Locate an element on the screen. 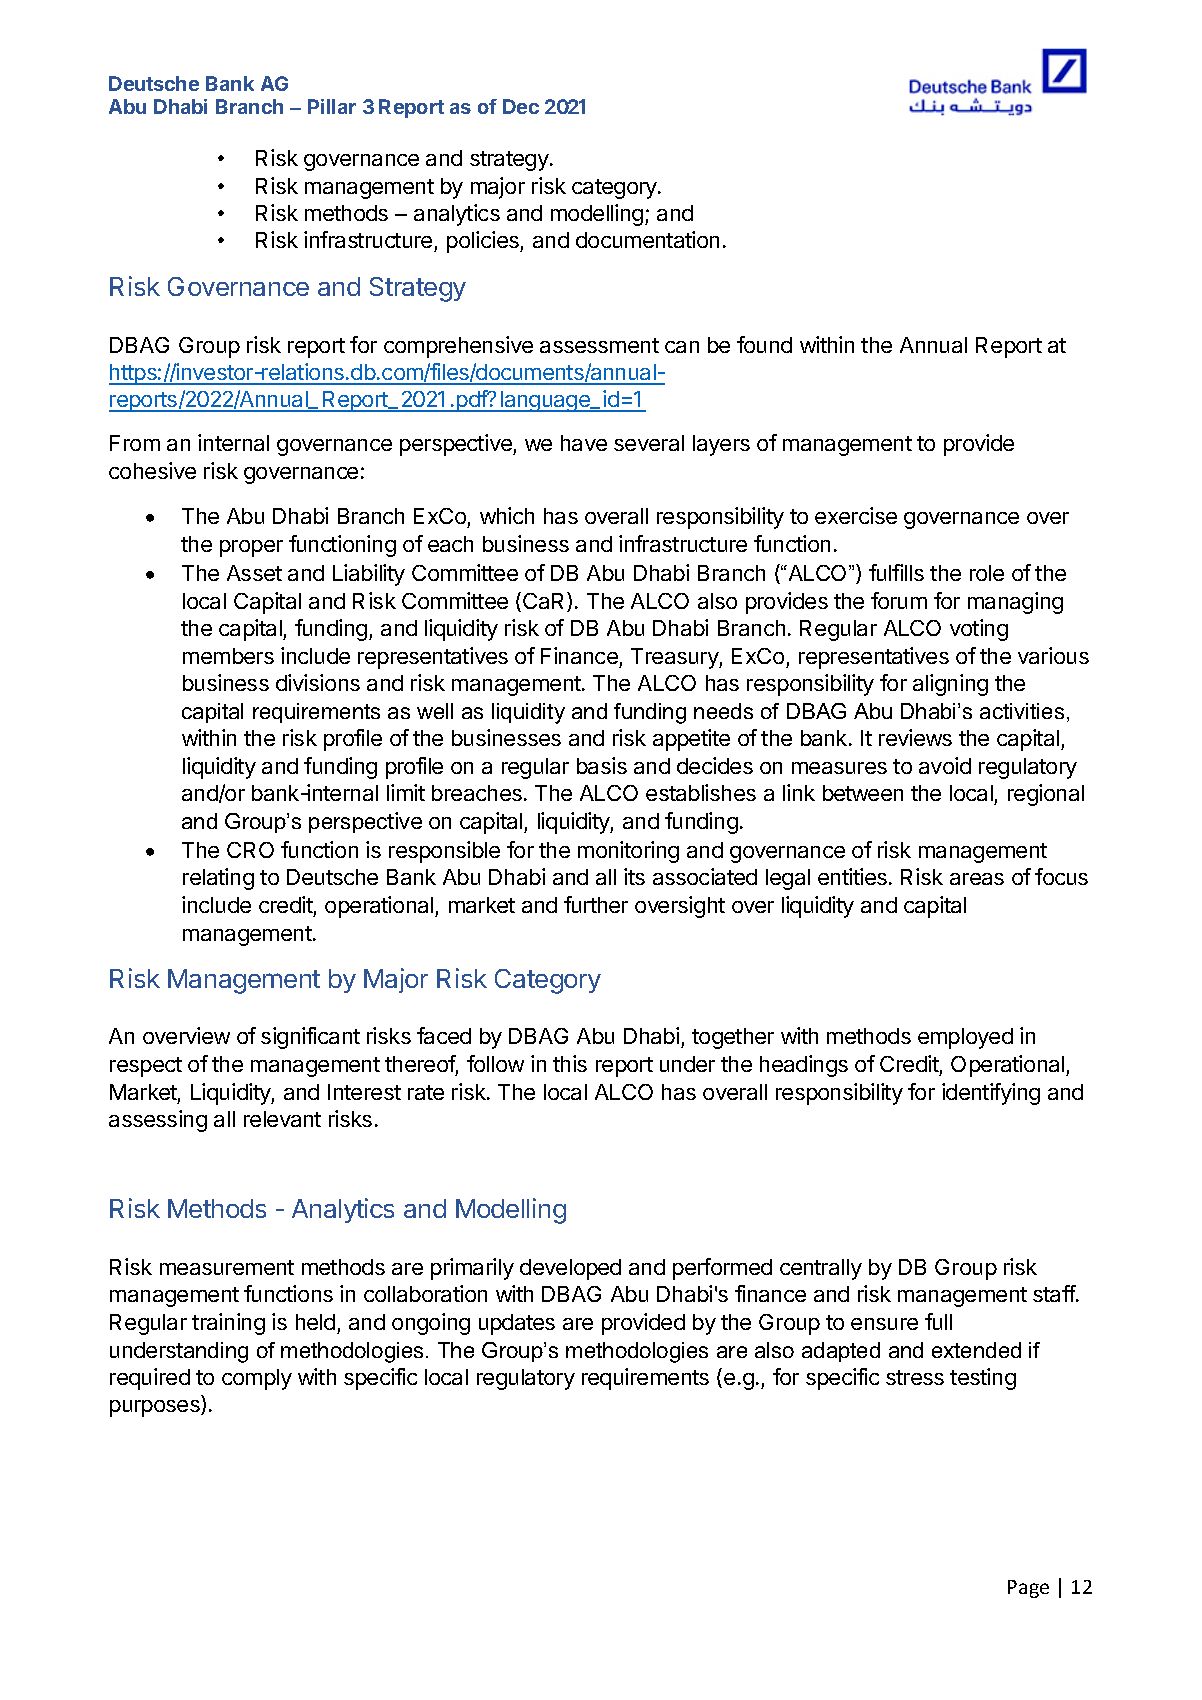 This screenshot has height=1700, width=1202. purposes is located at coordinates (156, 1408).
